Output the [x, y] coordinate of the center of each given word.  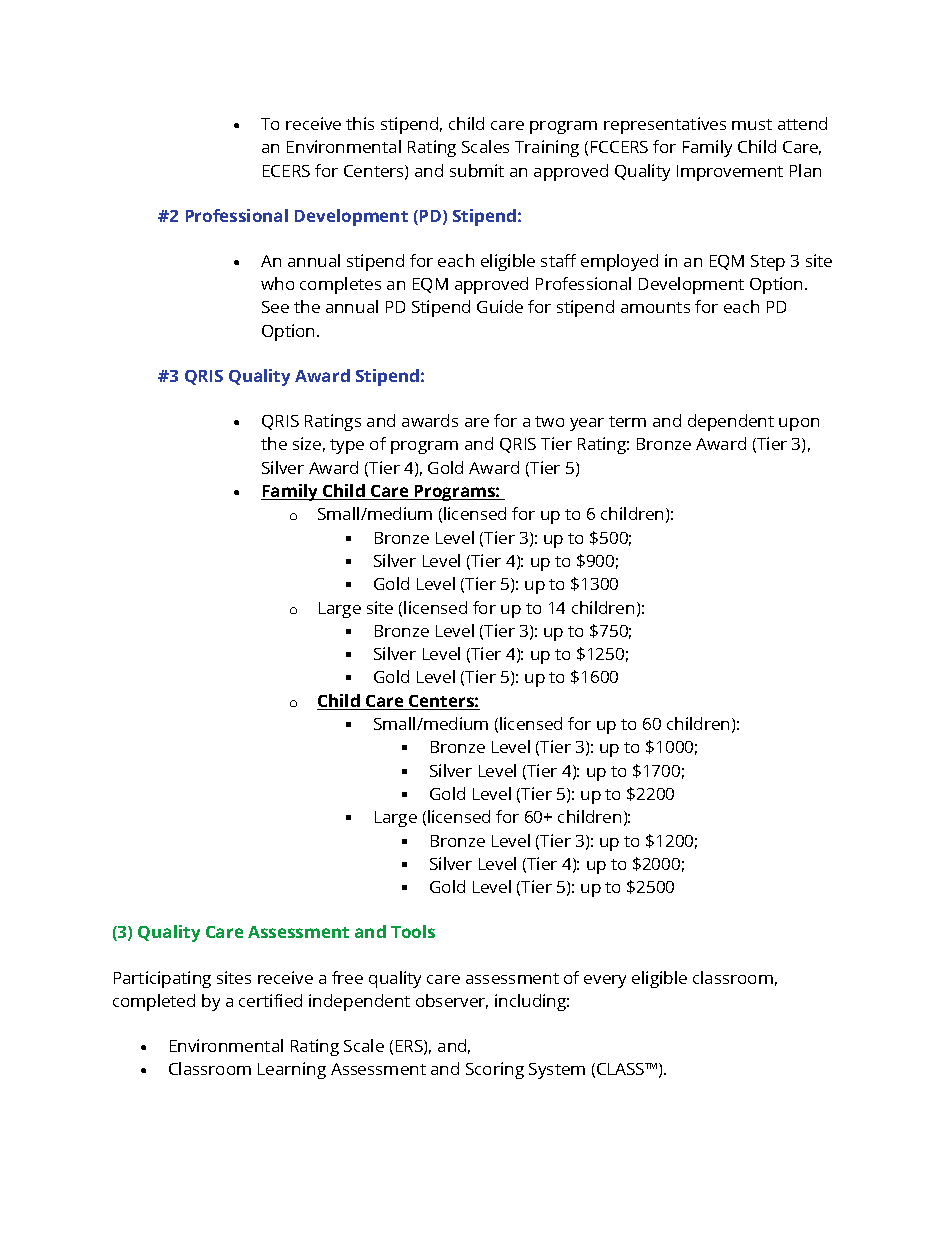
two [549, 421]
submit [477, 170]
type [347, 446]
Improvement [730, 173]
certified [270, 1000]
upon [799, 424]
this [360, 123]
